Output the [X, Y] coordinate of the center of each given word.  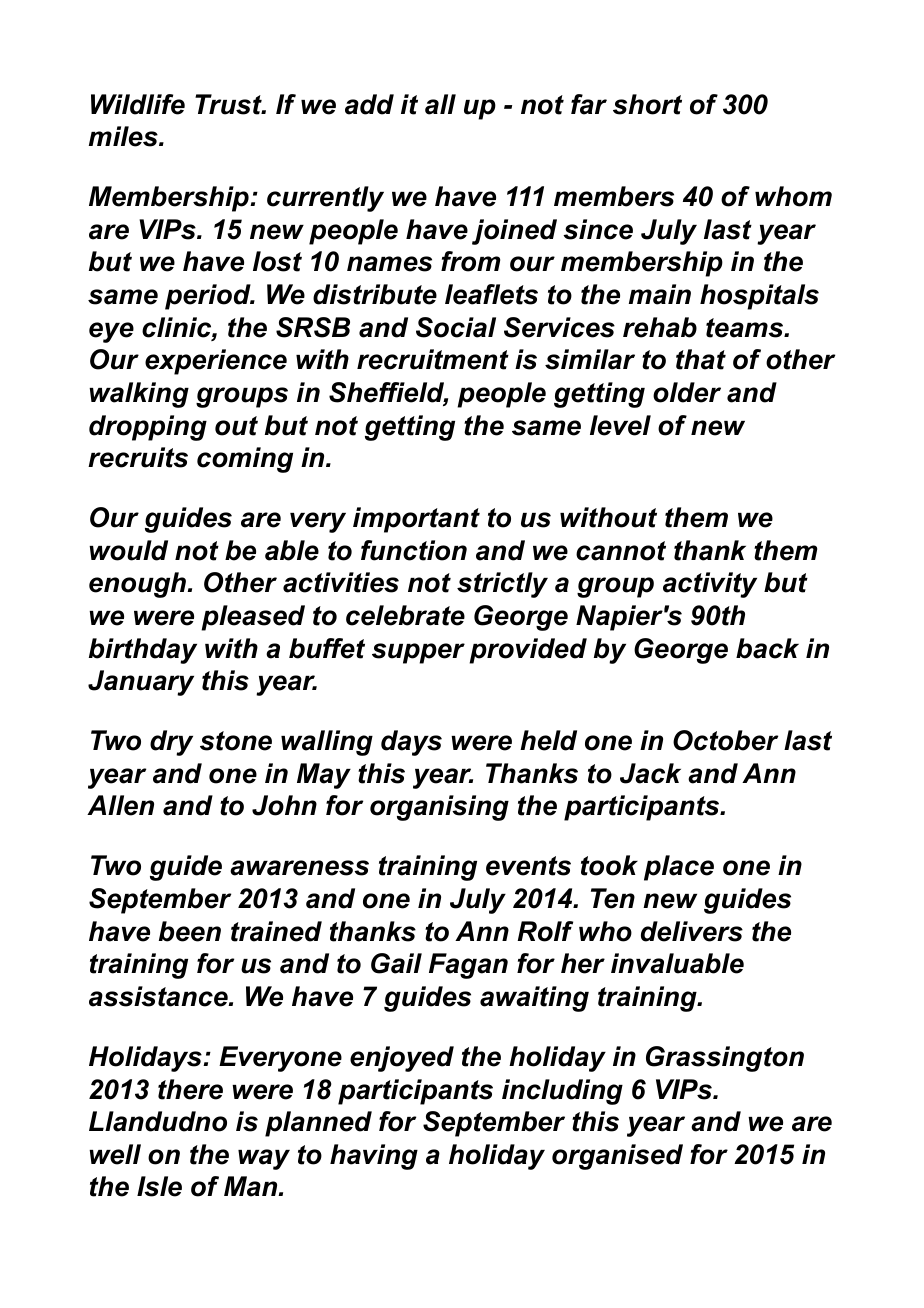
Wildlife [138, 104]
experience [216, 362]
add [369, 104]
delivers [692, 931]
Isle [159, 1186]
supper [418, 653]
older [687, 392]
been [190, 931]
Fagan [468, 966]
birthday [143, 651]
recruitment [433, 359]
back [767, 648]
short [647, 104]
